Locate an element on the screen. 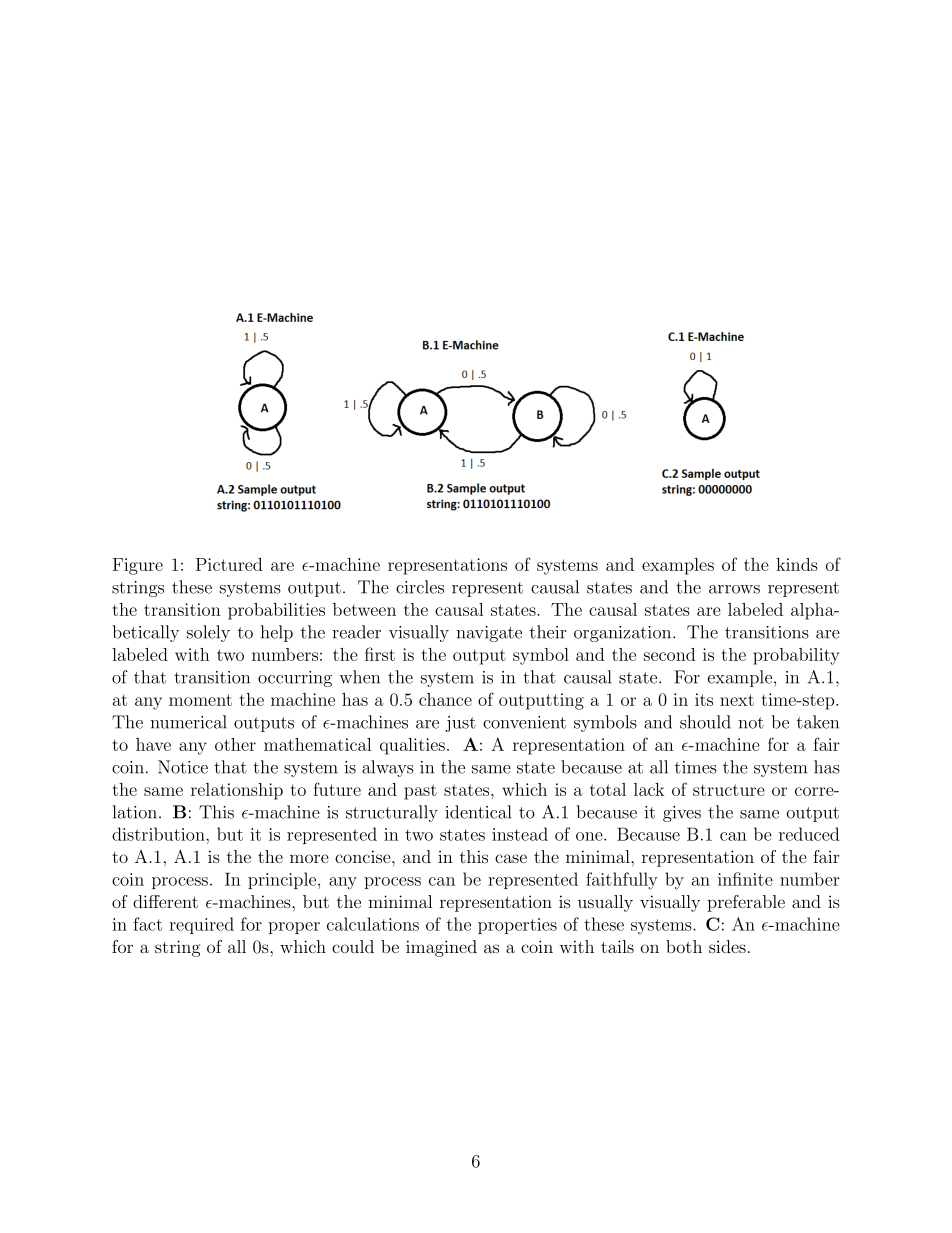 This screenshot has width=952, height=1233. Pictured is located at coordinates (229, 564).
